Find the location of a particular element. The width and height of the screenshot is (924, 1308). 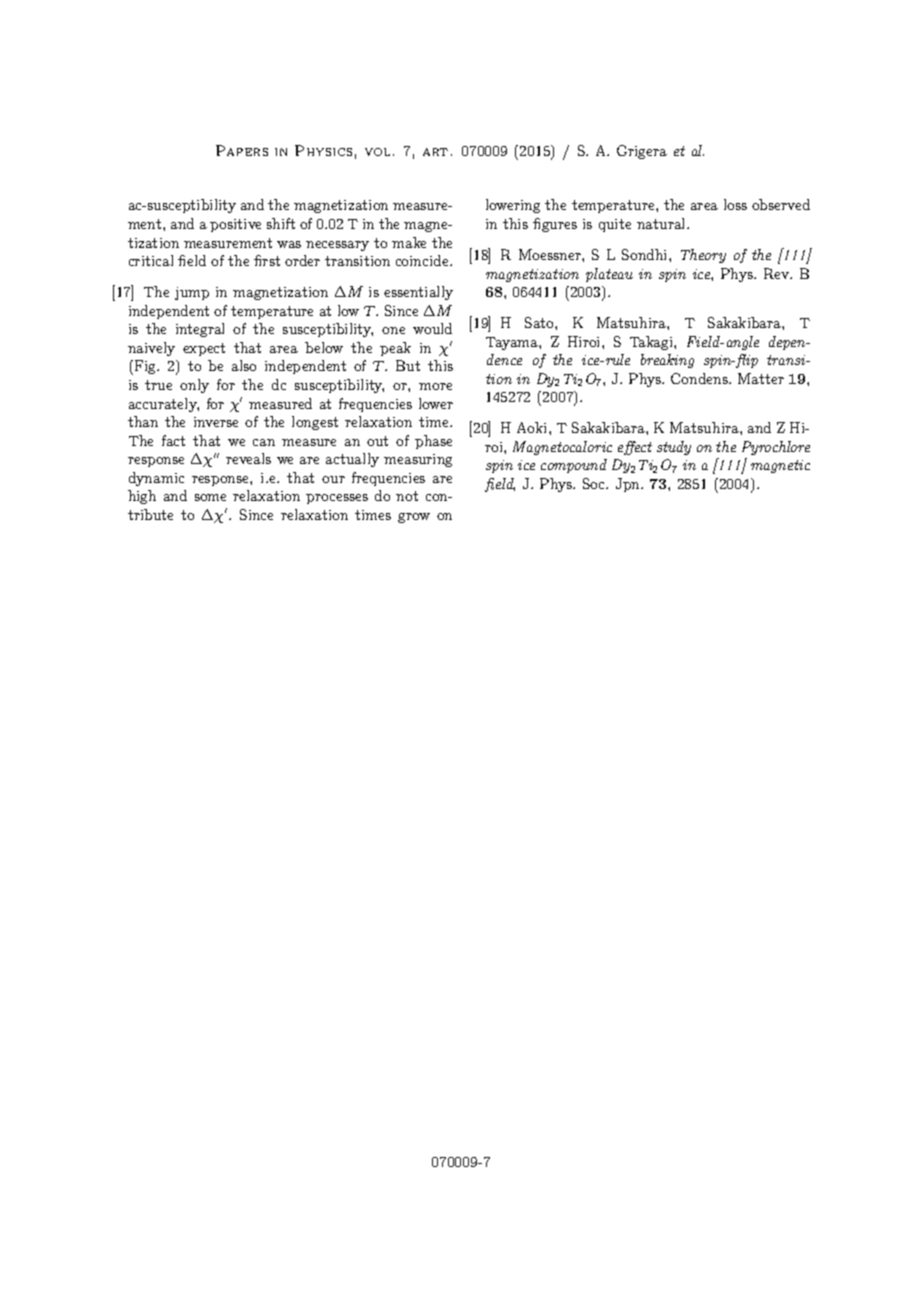

study is located at coordinates (674, 448).
